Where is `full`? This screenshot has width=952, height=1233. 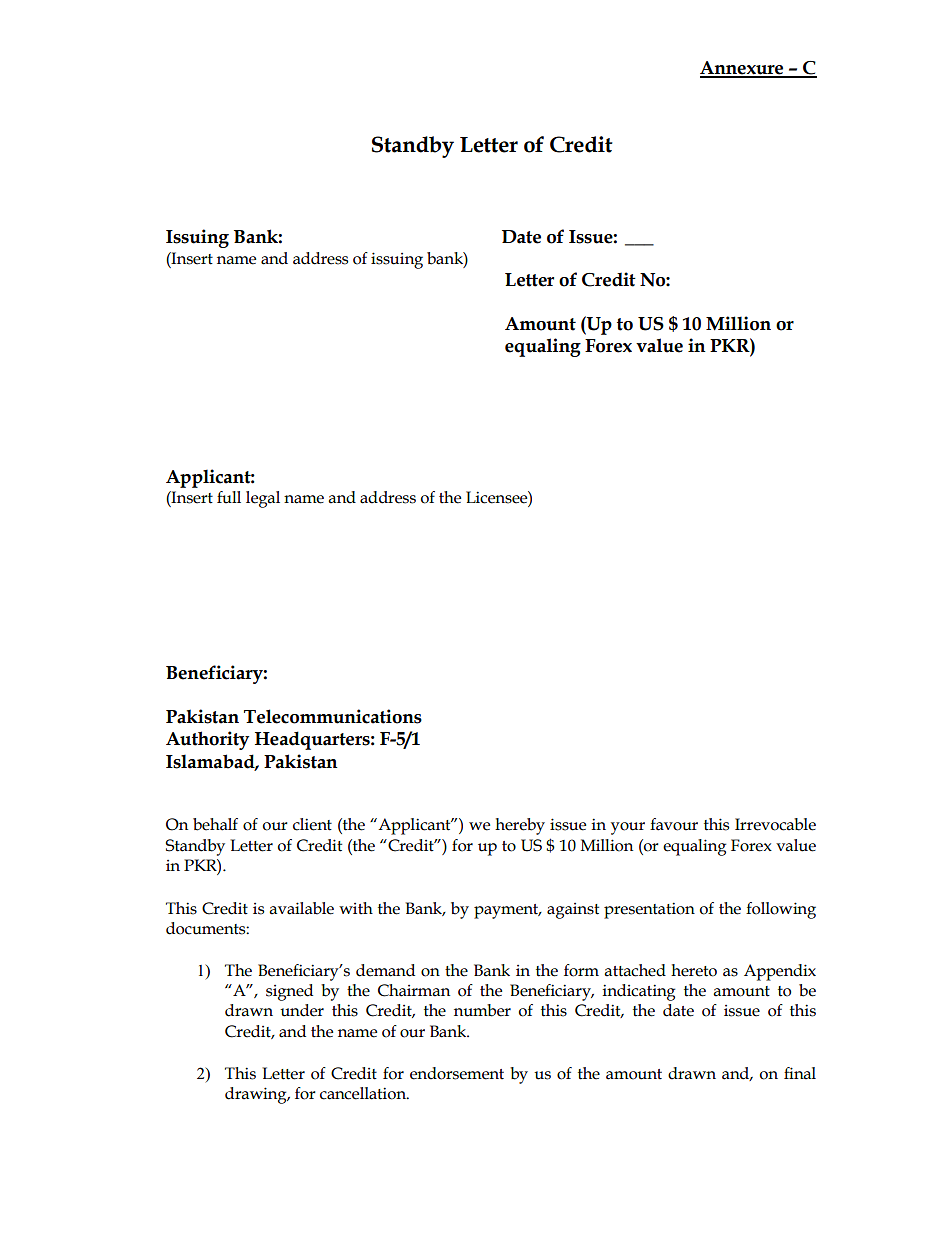 full is located at coordinates (229, 497).
